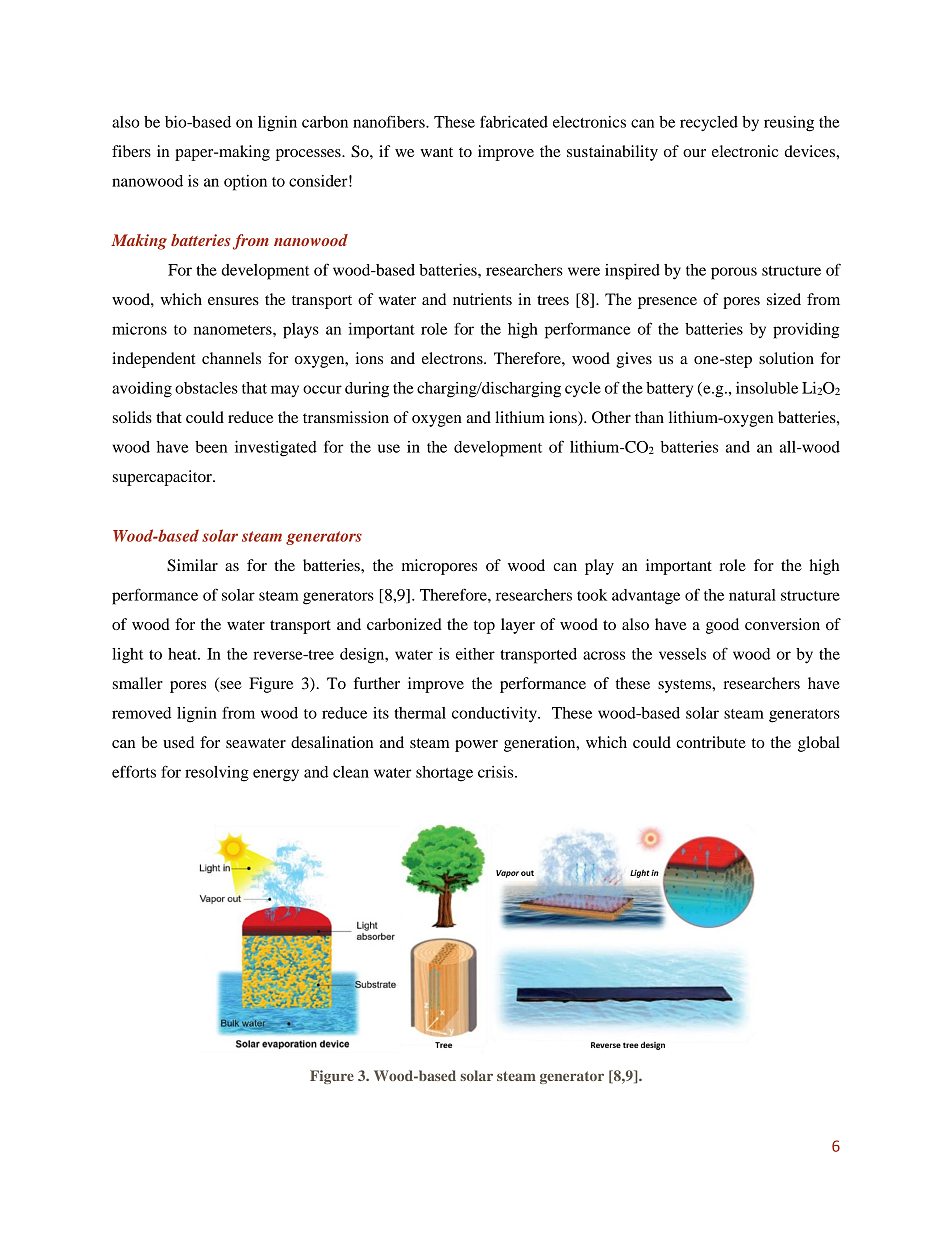 Image resolution: width=952 pixels, height=1233 pixels. What do you see at coordinates (786, 358) in the image?
I see `solution` at bounding box center [786, 358].
